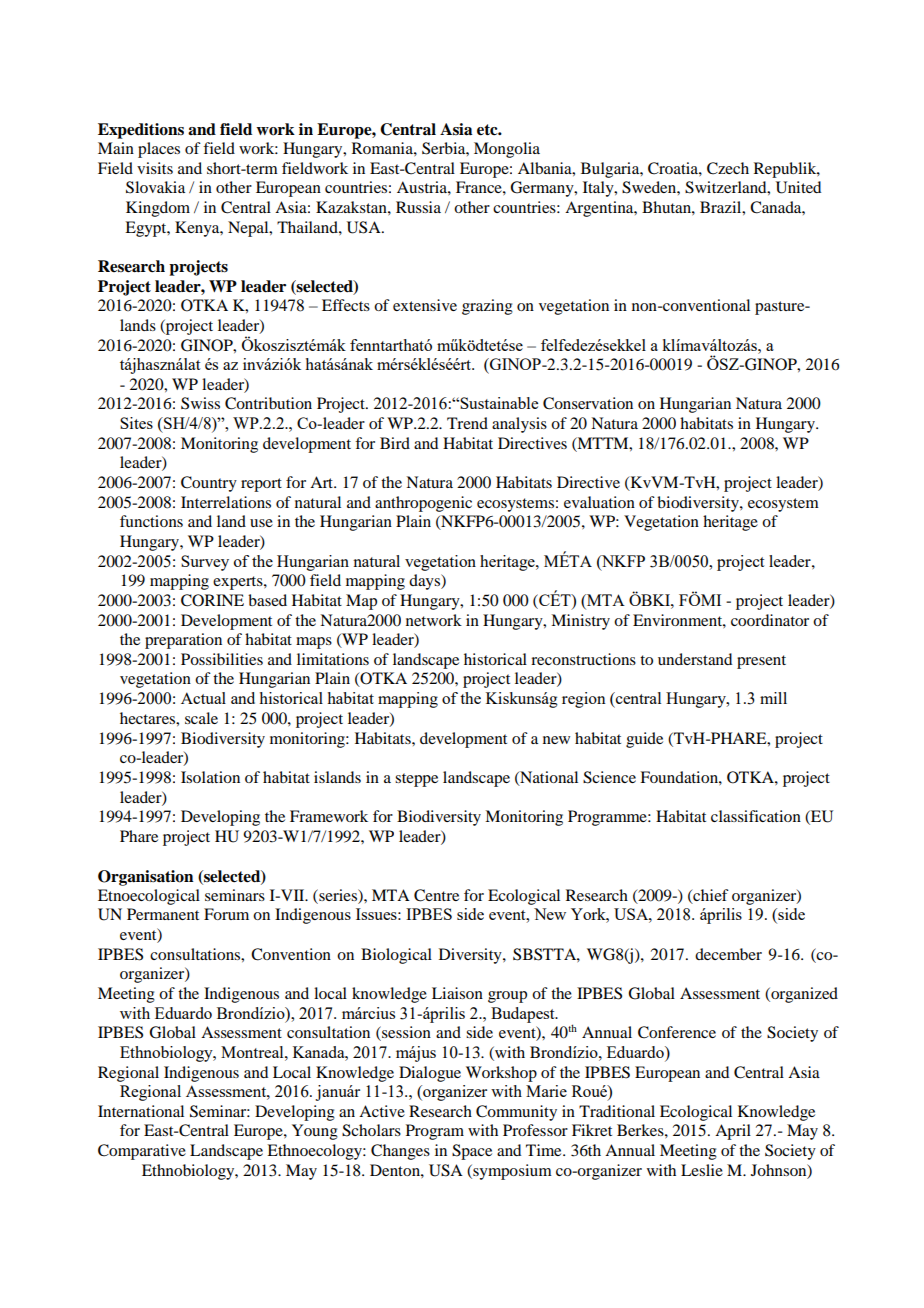 The image size is (924, 1308). I want to click on chief, so click(710, 896).
